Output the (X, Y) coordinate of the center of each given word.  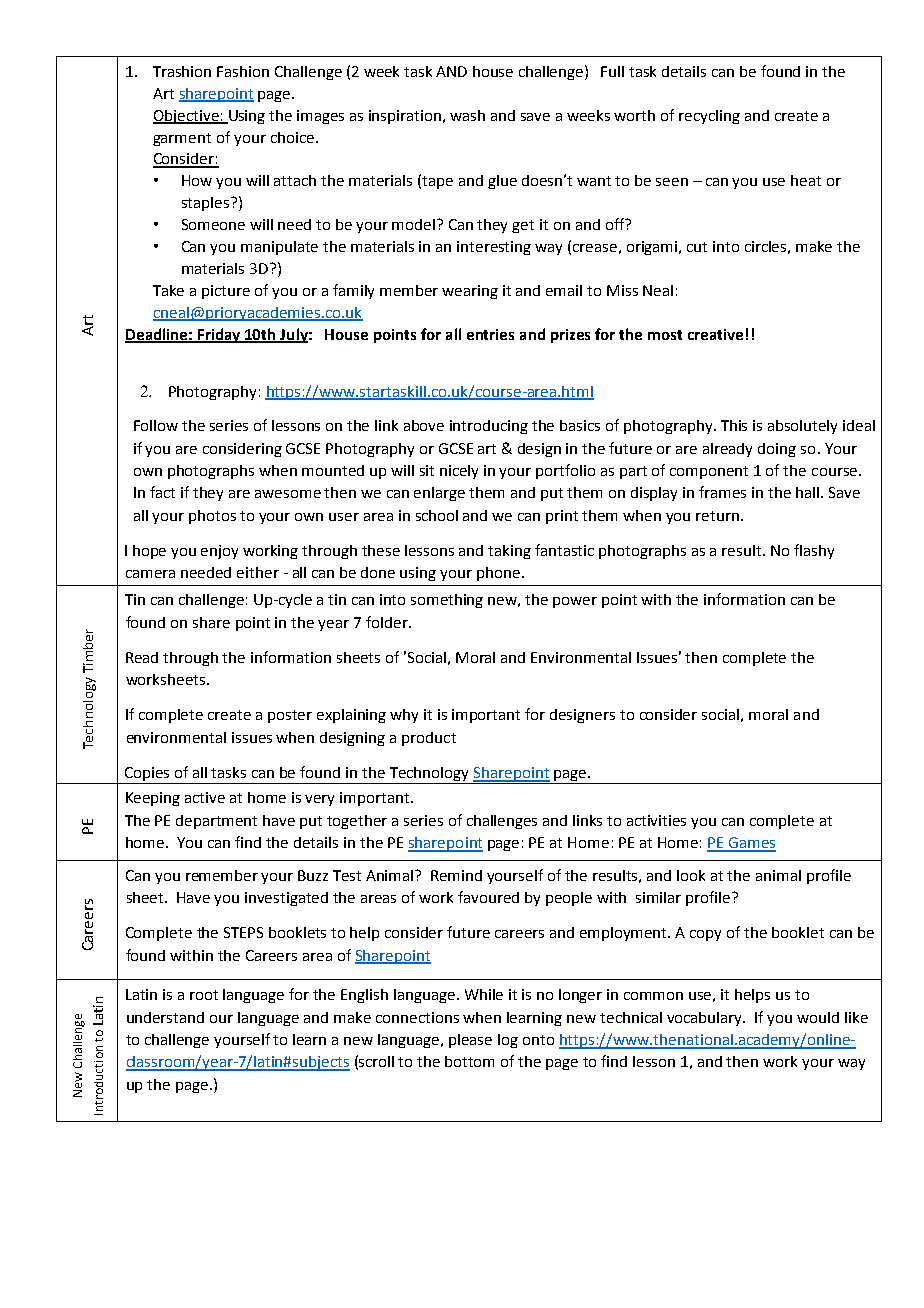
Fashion (243, 71)
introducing (489, 427)
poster (290, 716)
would (818, 1017)
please (470, 1041)
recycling (709, 117)
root (204, 995)
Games (751, 844)
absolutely (802, 427)
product (429, 739)
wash (467, 115)
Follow (156, 425)
